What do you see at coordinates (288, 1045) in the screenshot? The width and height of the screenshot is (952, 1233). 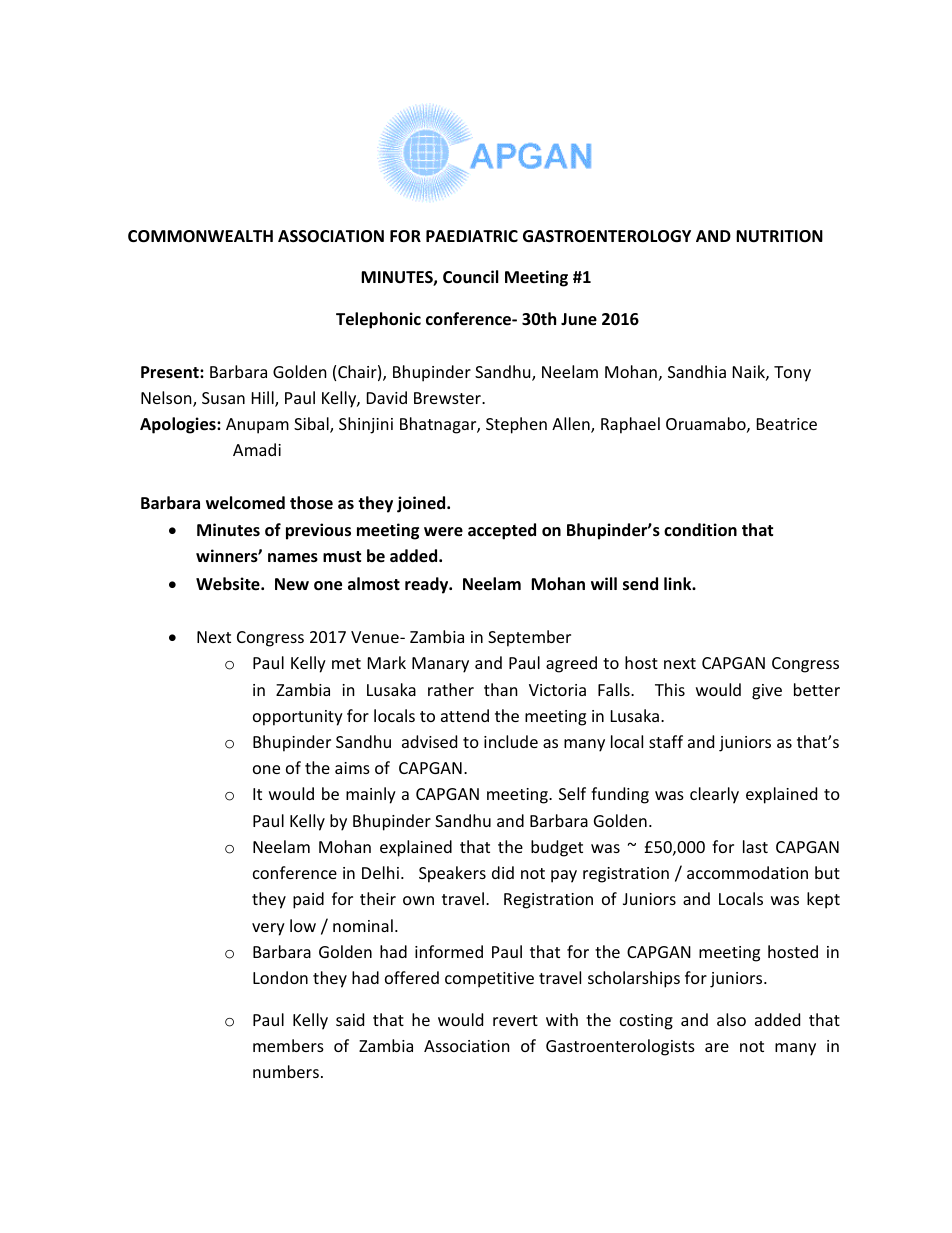 I see `members` at bounding box center [288, 1045].
